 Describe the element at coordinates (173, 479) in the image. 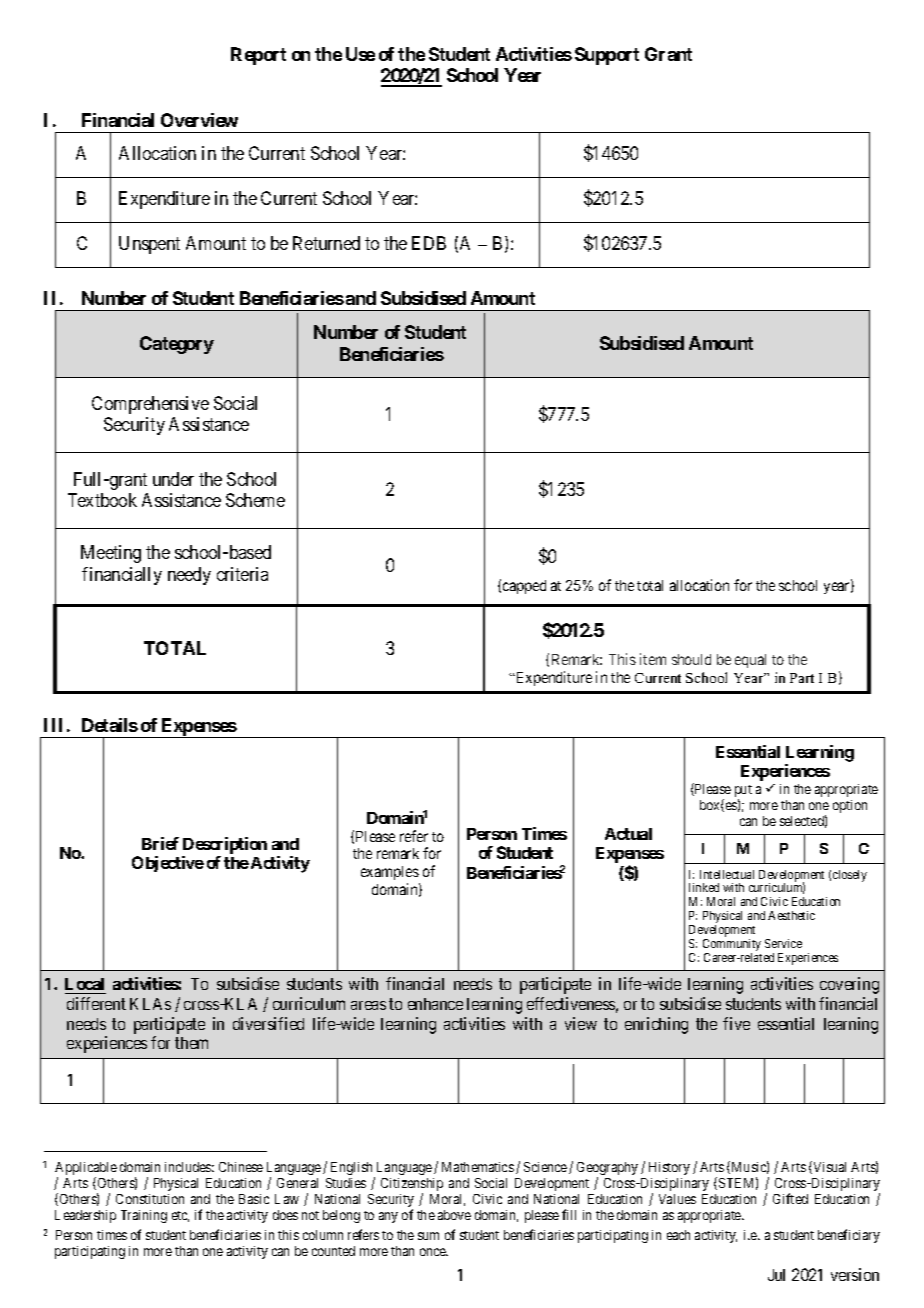

I see `under` at that location.
